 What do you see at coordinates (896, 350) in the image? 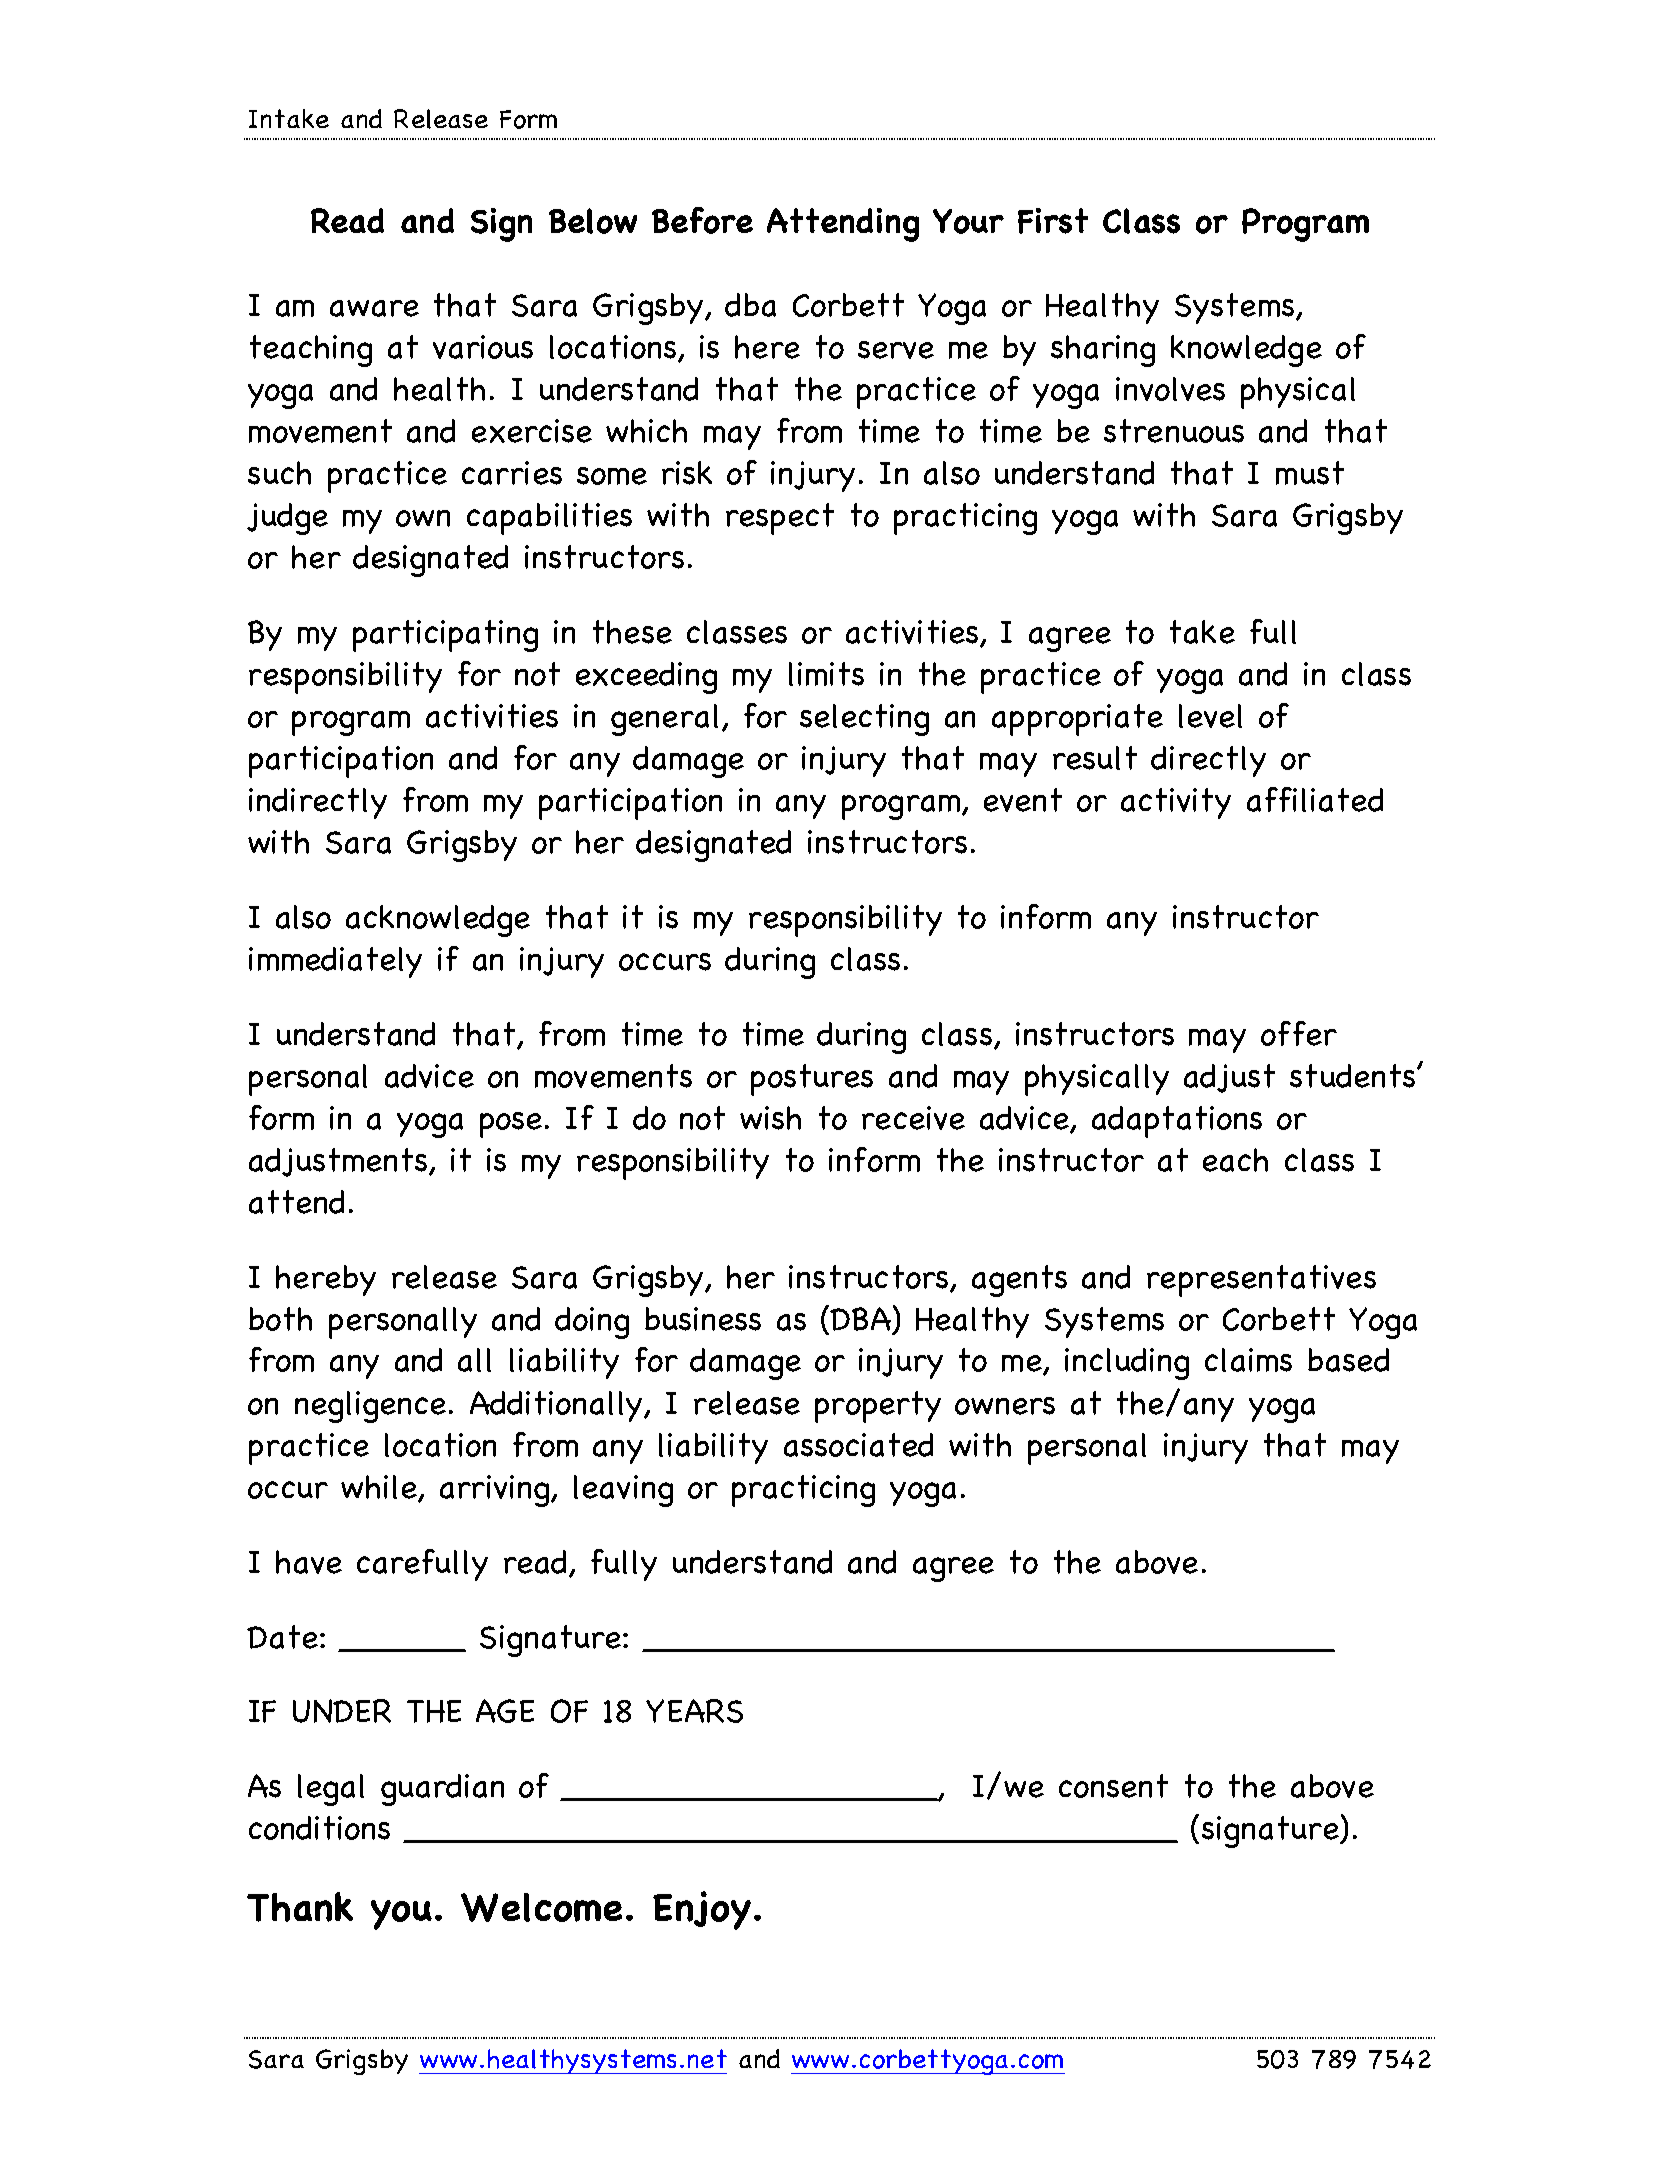
I see `serve` at bounding box center [896, 350].
